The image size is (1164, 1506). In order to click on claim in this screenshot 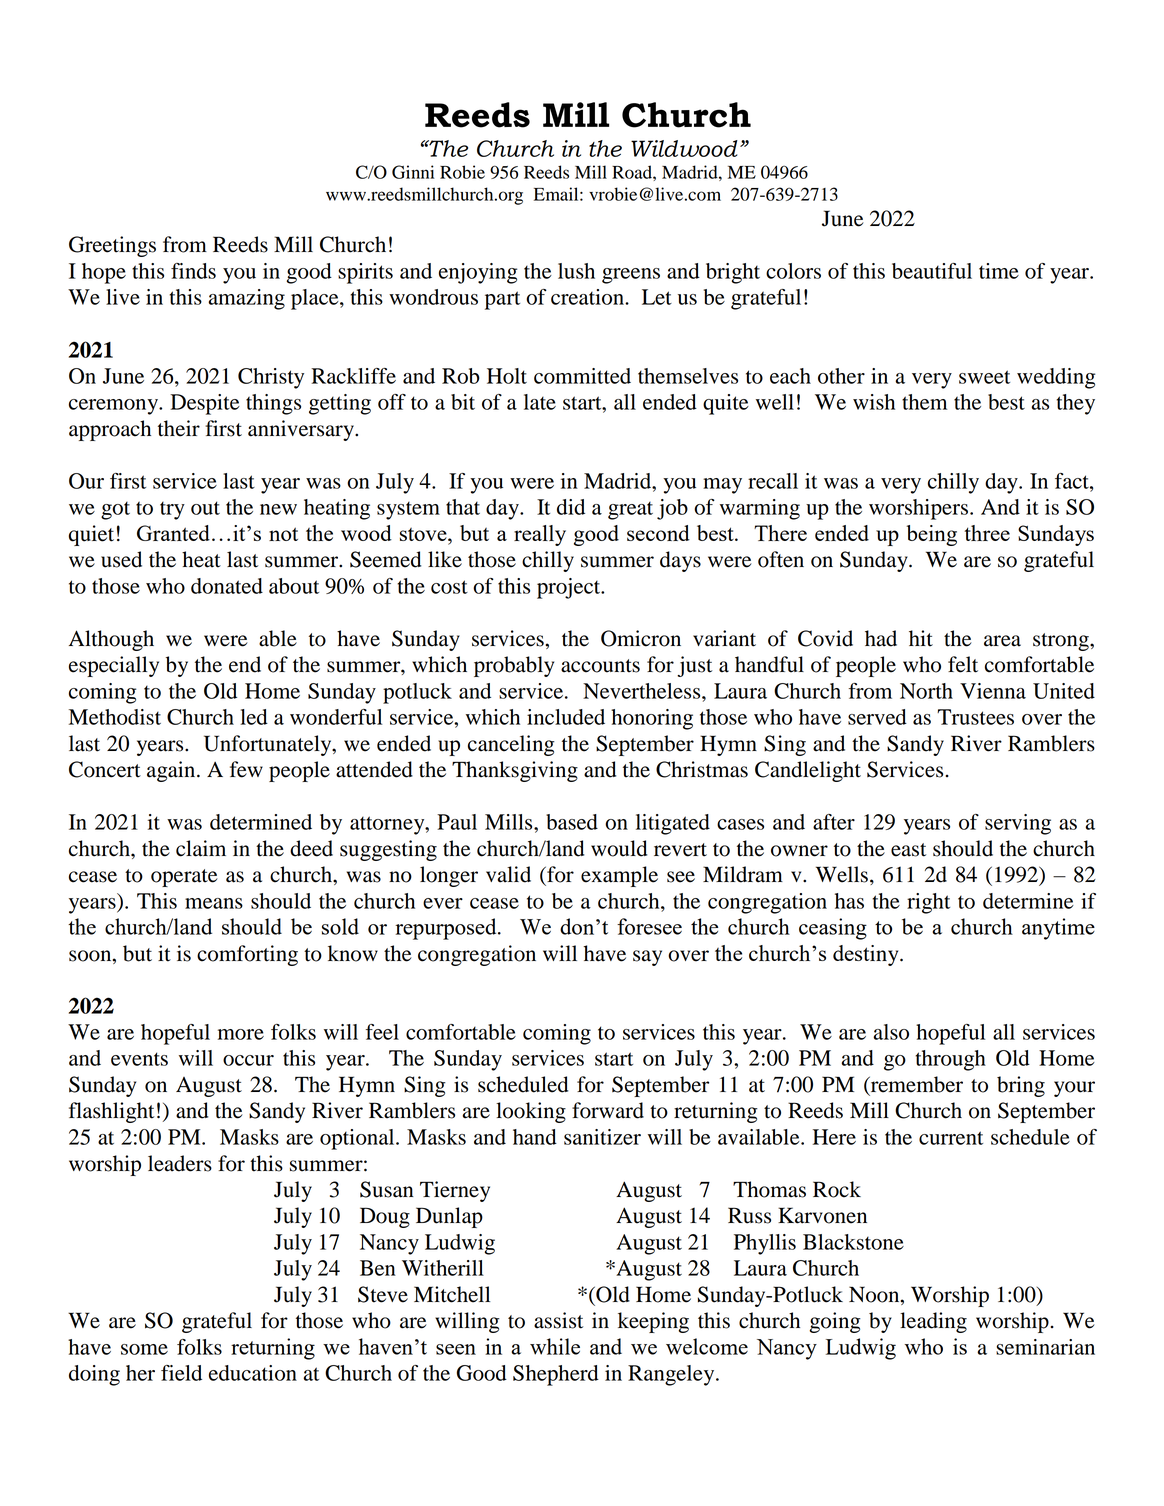, I will do `click(201, 848)`.
